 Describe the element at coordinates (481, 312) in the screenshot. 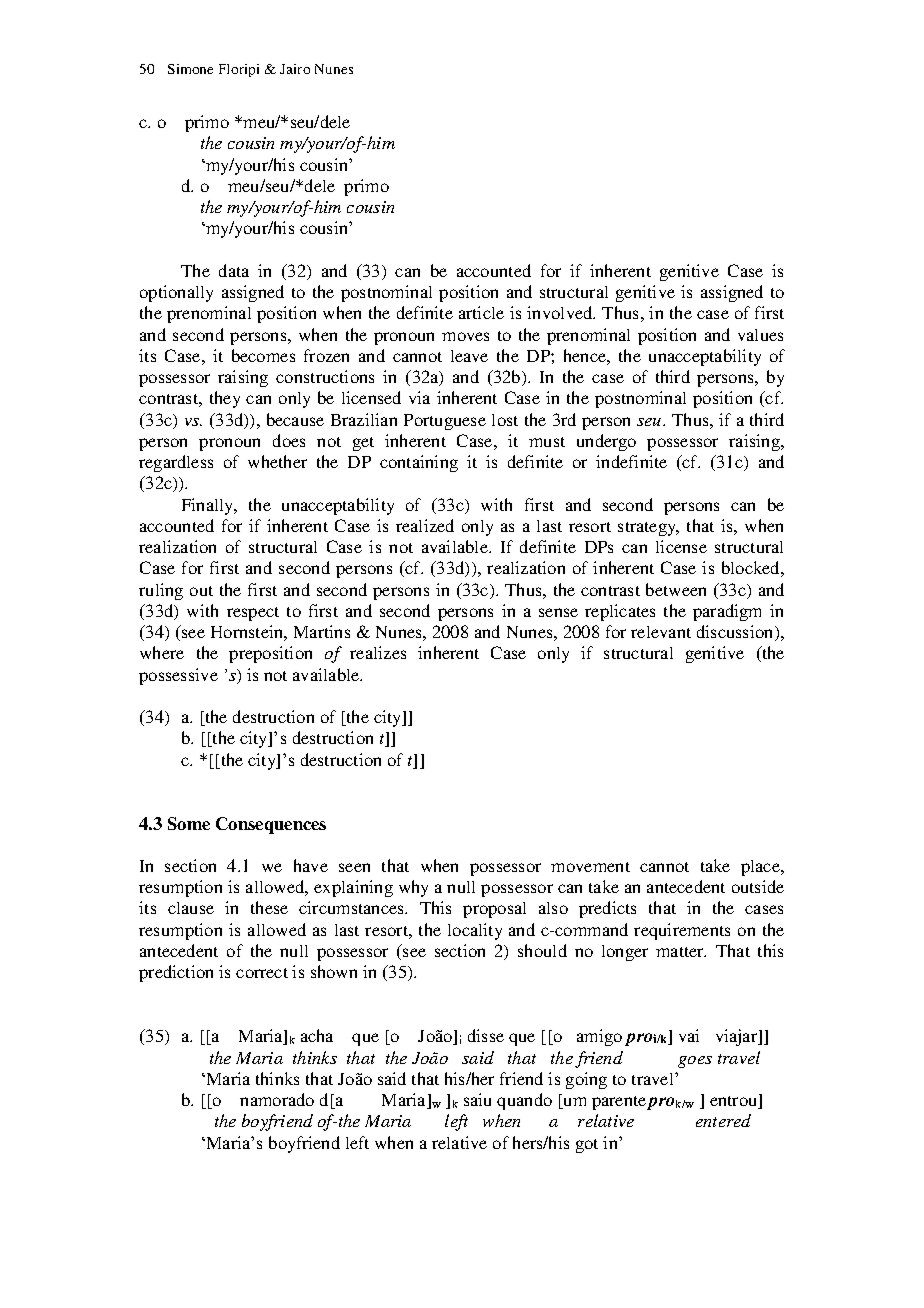

I see `article` at that location.
